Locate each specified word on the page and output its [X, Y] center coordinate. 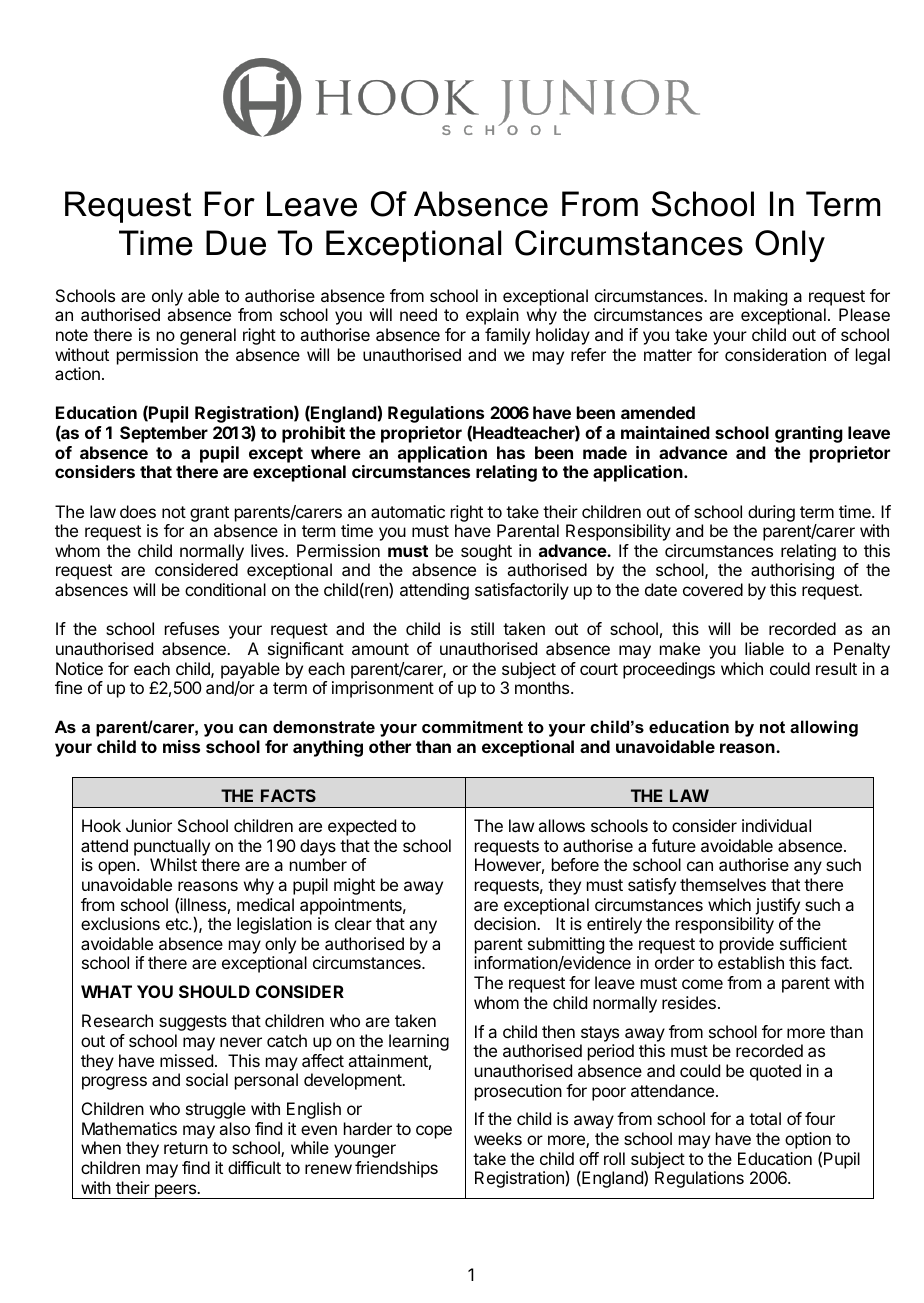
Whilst [173, 864]
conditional [225, 589]
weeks [498, 1138]
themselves [723, 884]
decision [506, 923]
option [808, 1142]
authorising [792, 571]
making [760, 297]
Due [236, 243]
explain [492, 316]
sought [486, 552]
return [186, 1148]
